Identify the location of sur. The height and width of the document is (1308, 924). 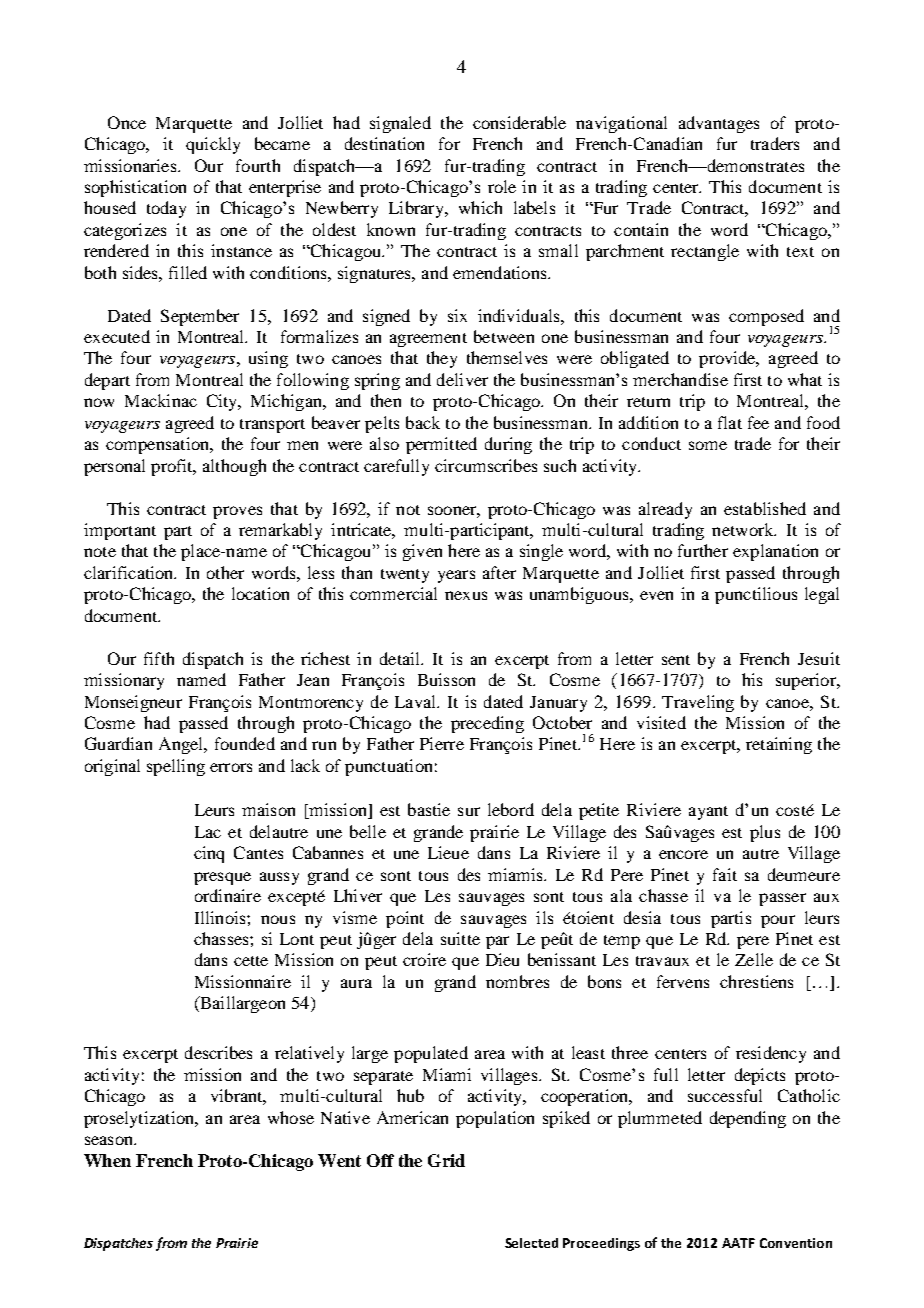
(469, 811).
